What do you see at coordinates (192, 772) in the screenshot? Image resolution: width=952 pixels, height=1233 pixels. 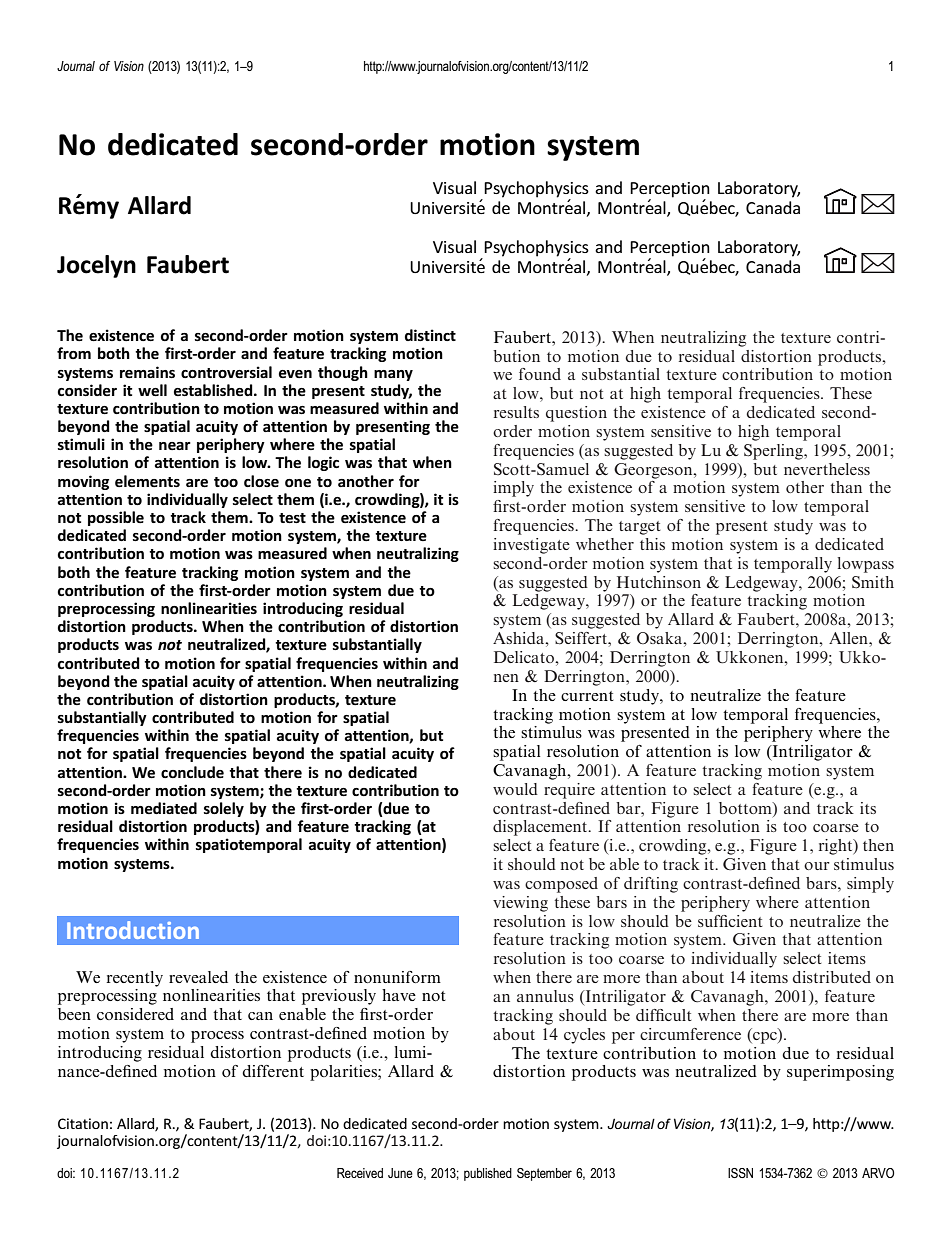 I see `conclude` at bounding box center [192, 772].
